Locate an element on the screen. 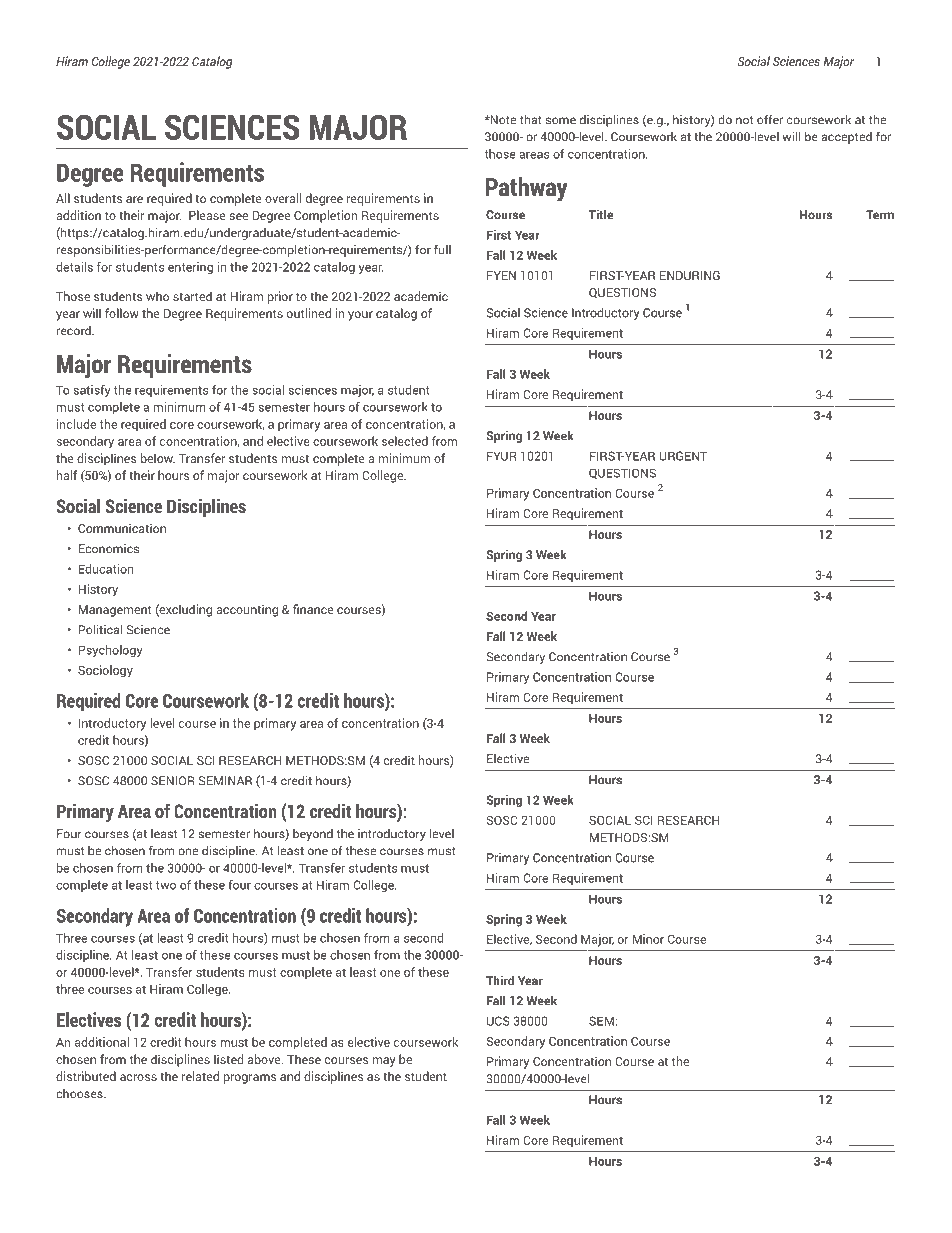 The height and width of the screenshot is (1233, 952). accounting is located at coordinates (247, 610).
